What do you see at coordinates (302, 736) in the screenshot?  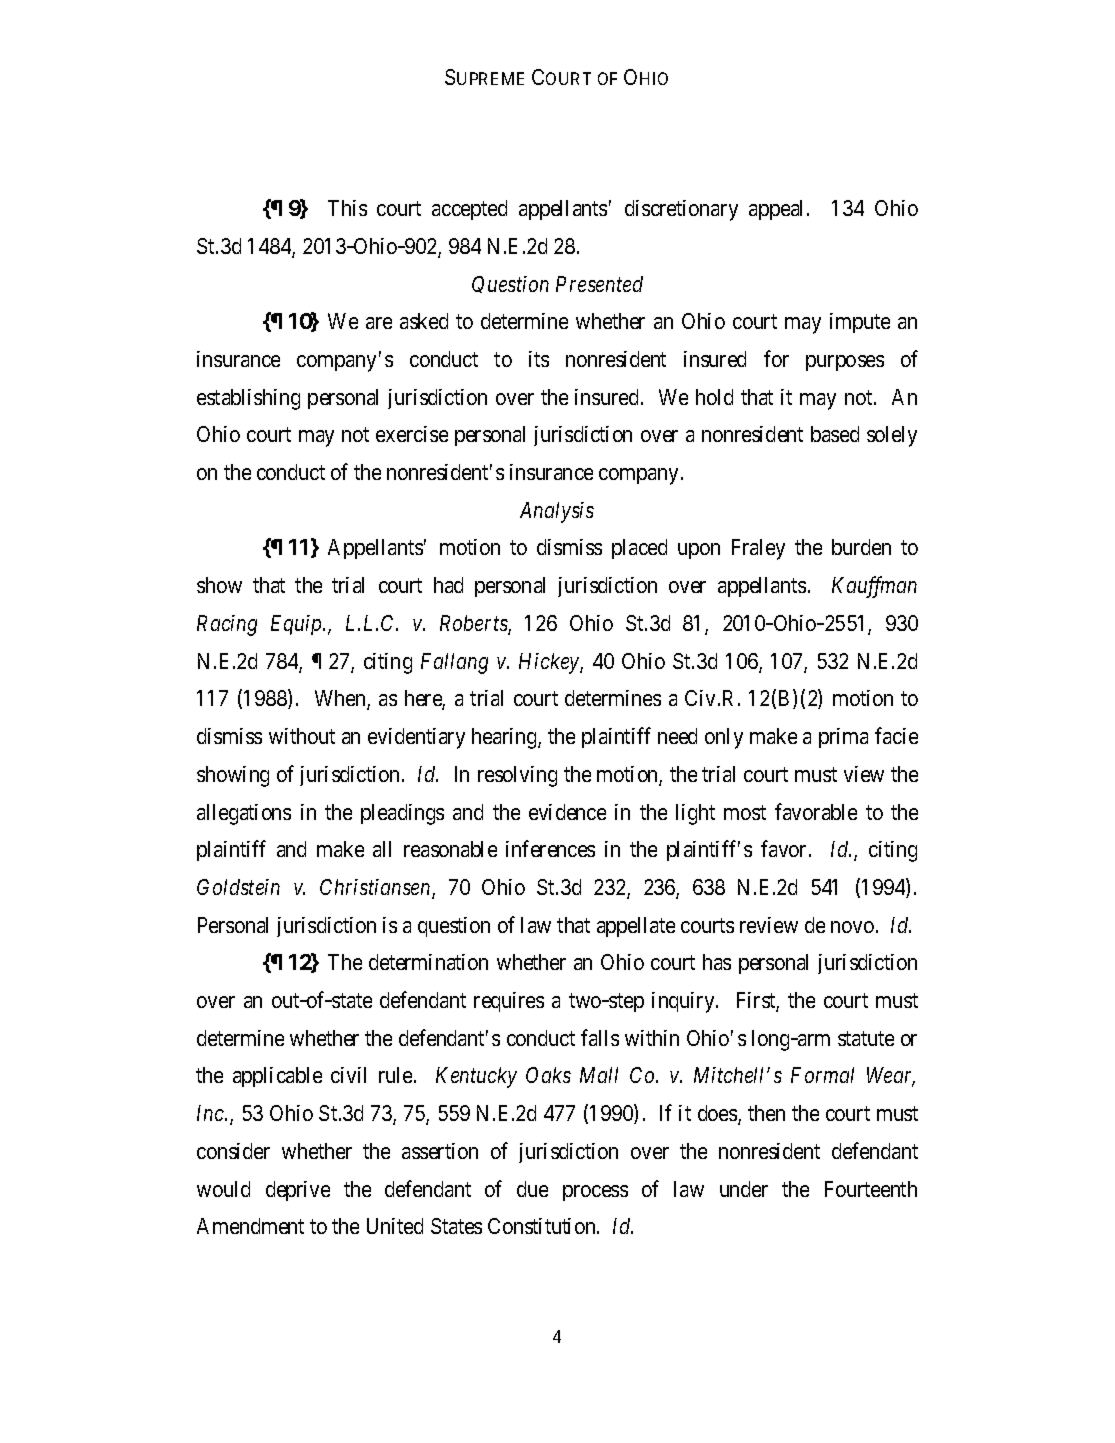 I see `without` at bounding box center [302, 736].
